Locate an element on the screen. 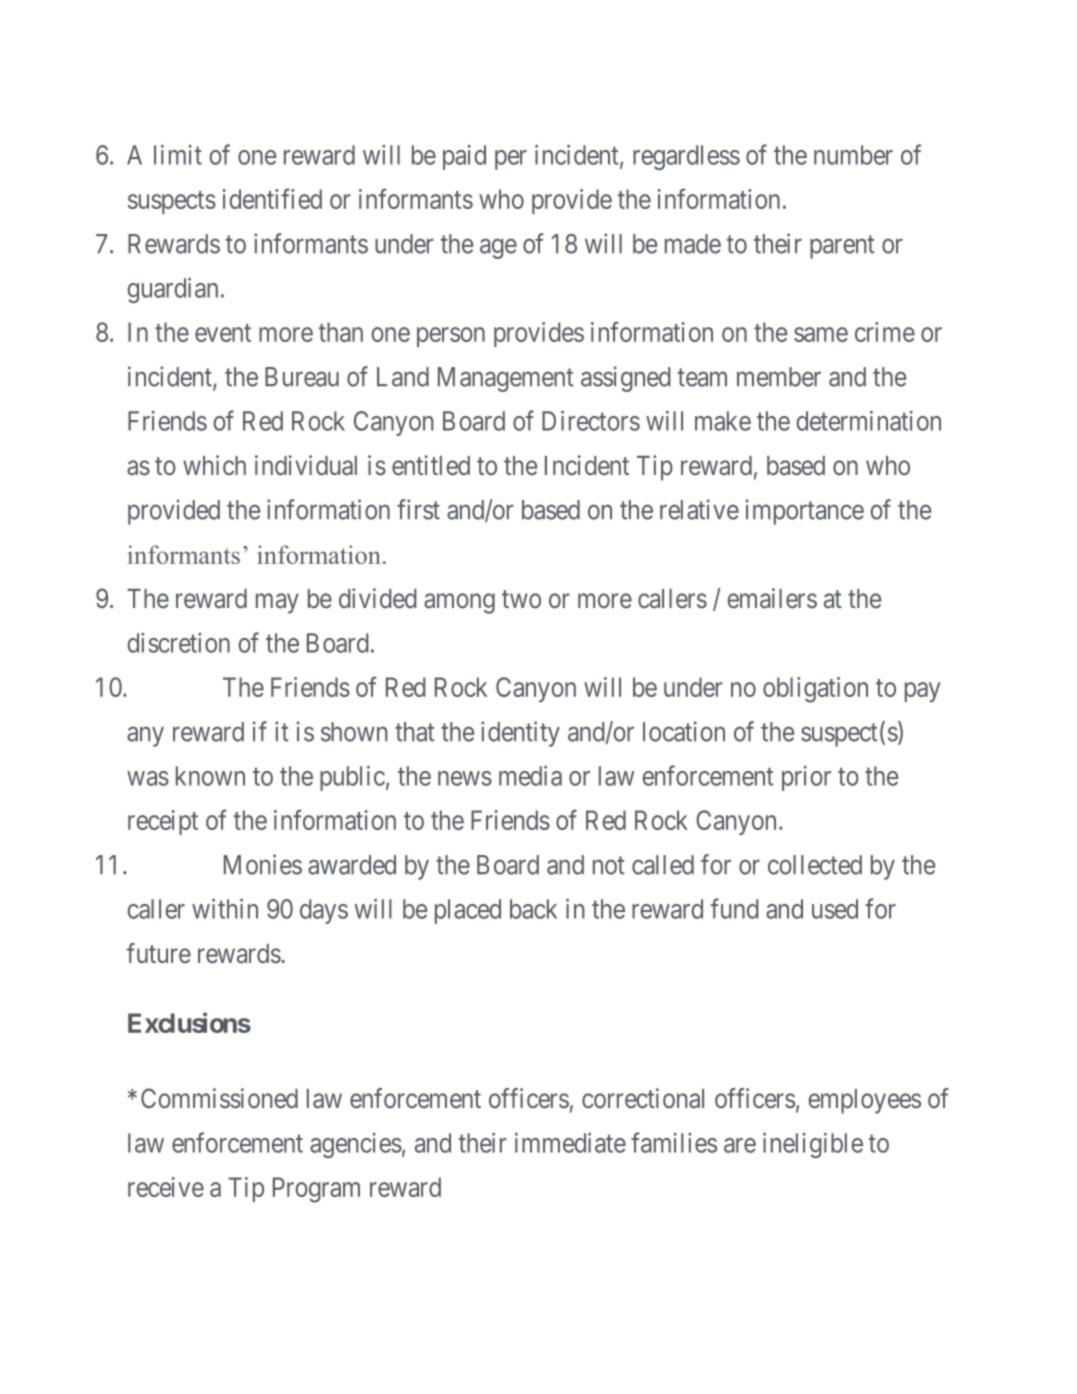  Management is located at coordinates (506, 379).
